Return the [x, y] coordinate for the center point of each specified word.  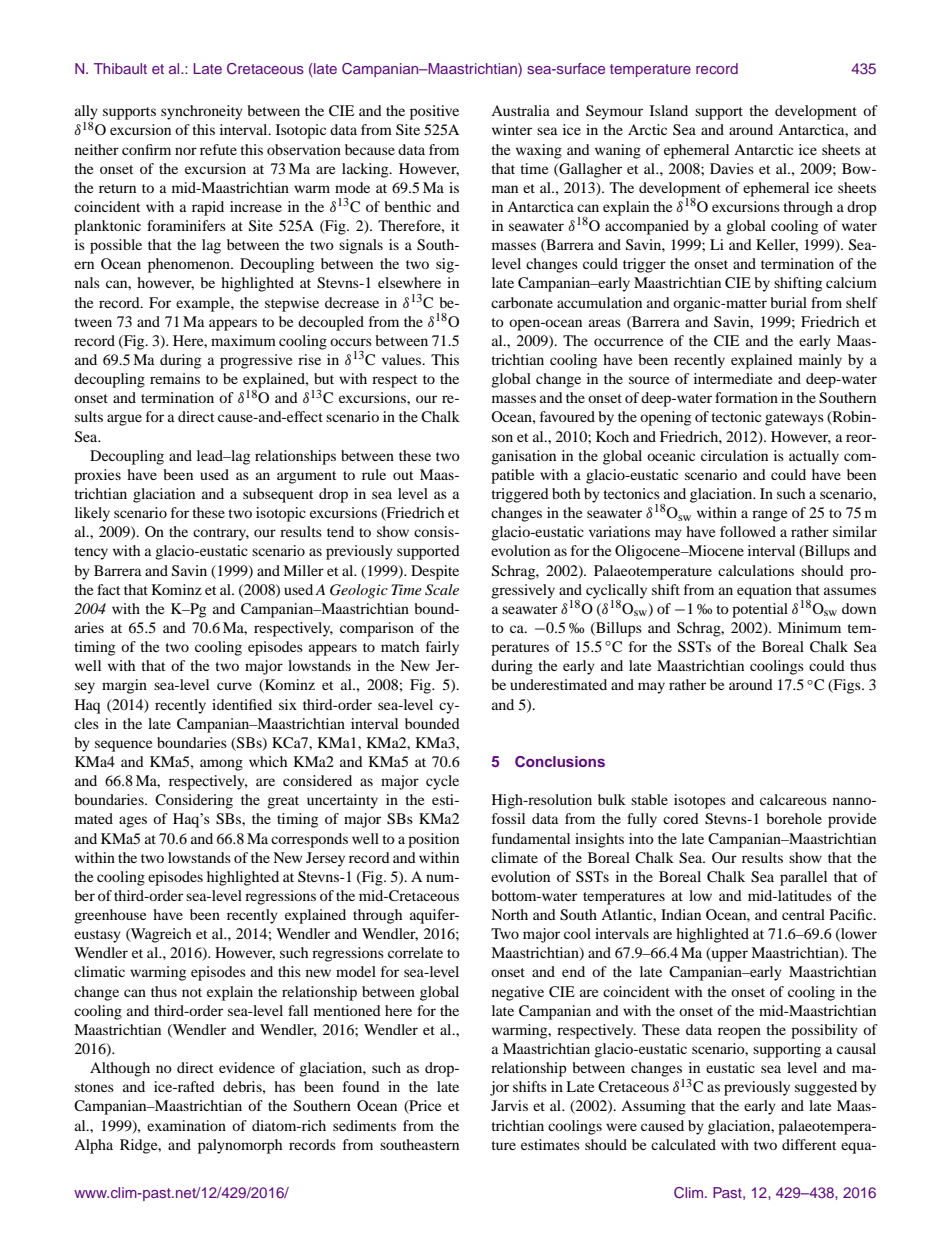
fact [108, 589]
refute [218, 149]
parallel [803, 878]
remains [175, 378]
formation [746, 397]
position [433, 840]
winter [512, 129]
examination [186, 1125]
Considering [194, 801]
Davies [732, 168]
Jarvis [509, 1105]
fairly [442, 648]
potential [760, 610]
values [403, 359]
